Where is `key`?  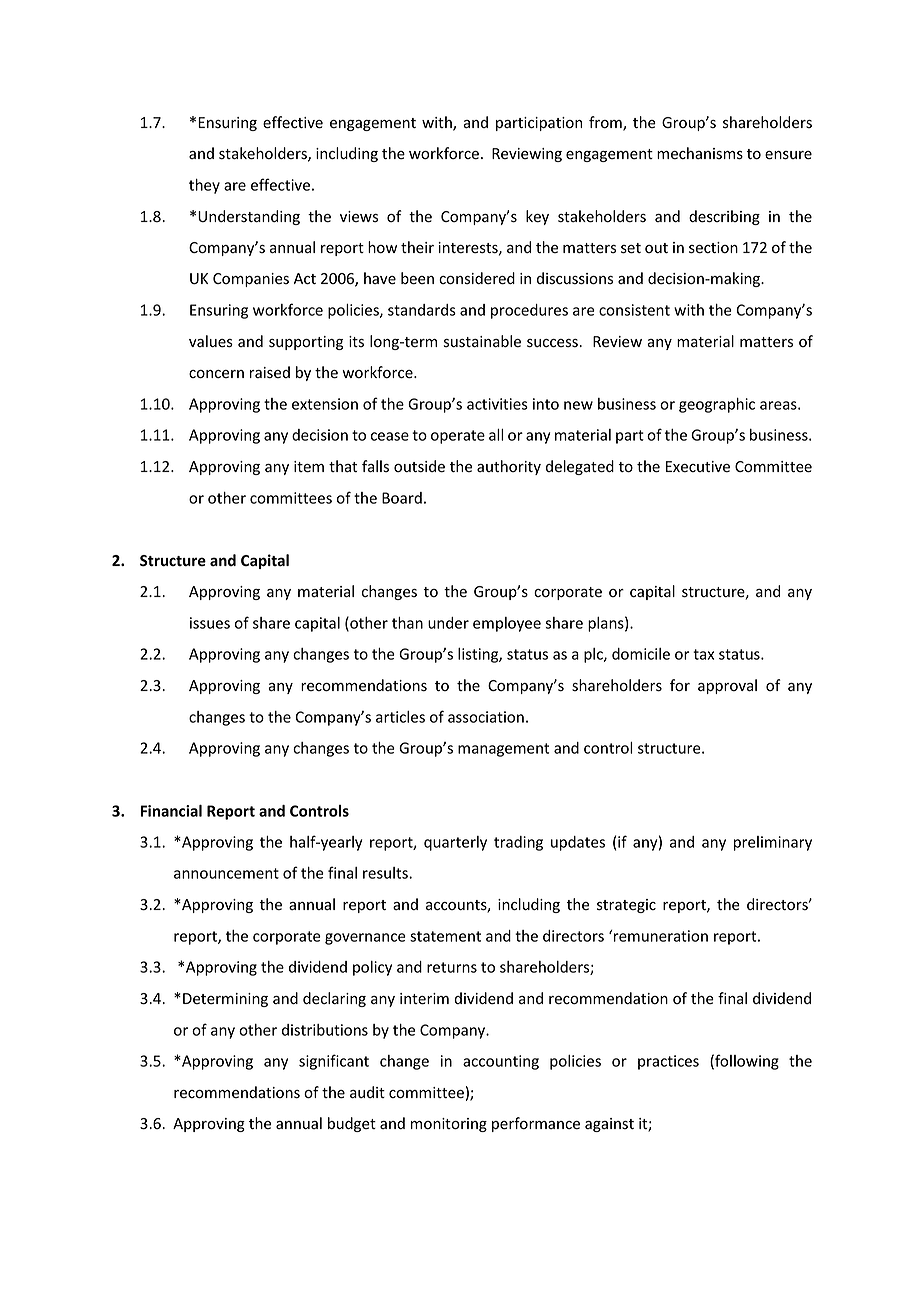 key is located at coordinates (537, 217).
